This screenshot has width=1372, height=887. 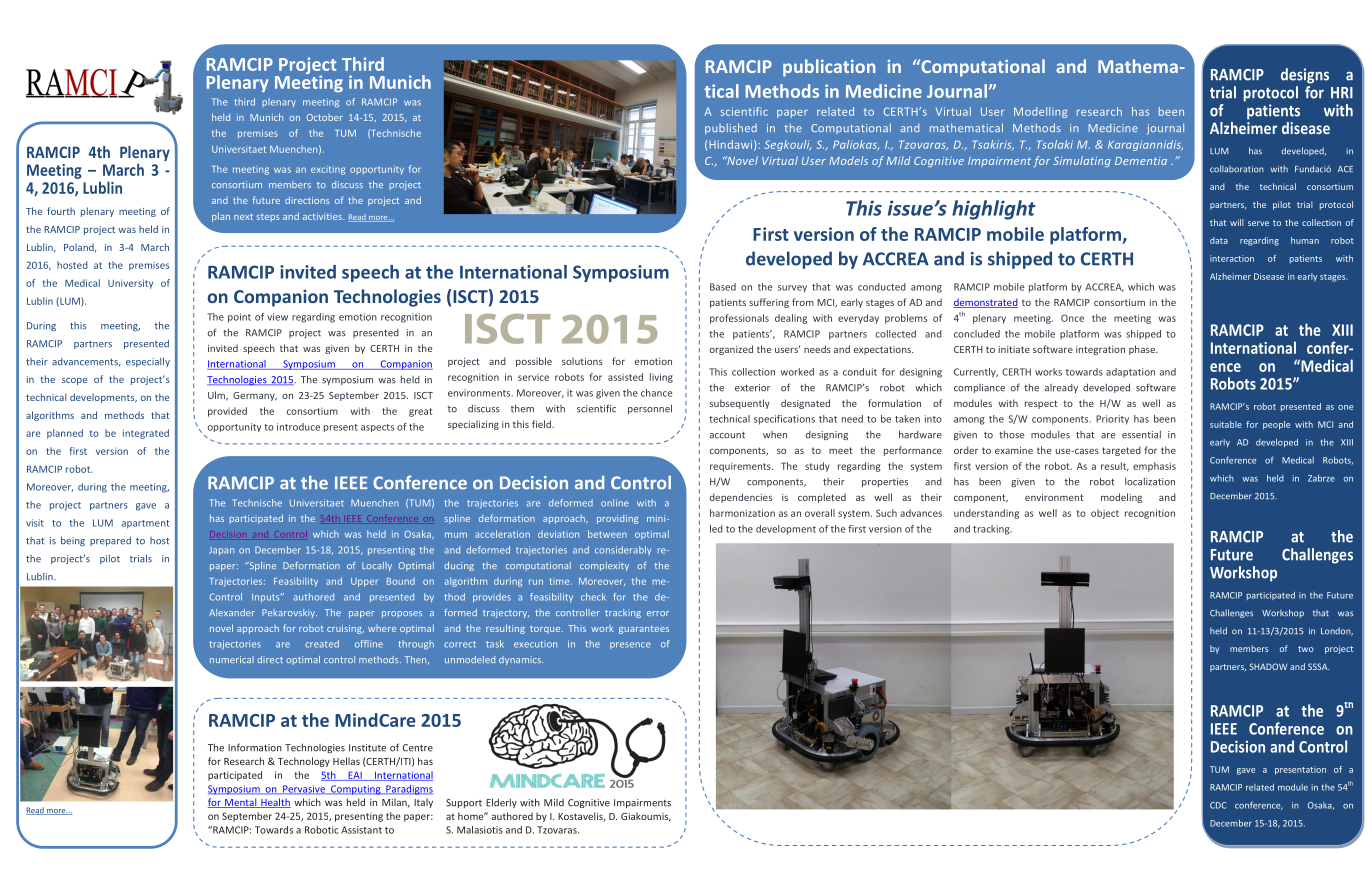 What do you see at coordinates (221, 551) in the screenshot?
I see `Japan` at bounding box center [221, 551].
